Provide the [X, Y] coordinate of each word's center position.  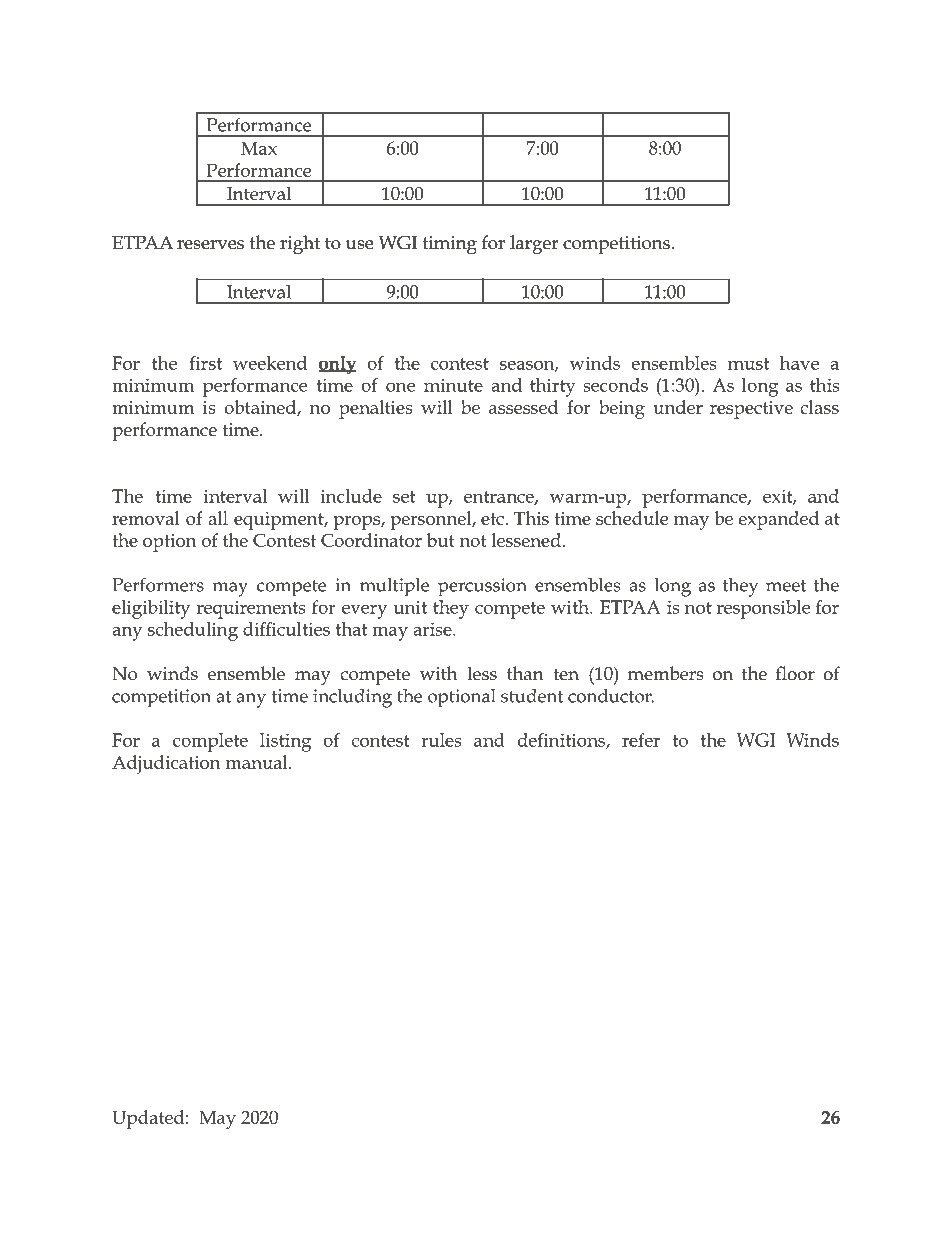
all [218, 518]
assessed [523, 407]
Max [259, 148]
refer [641, 740]
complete [210, 742]
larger [534, 245]
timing [450, 245]
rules [441, 740]
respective [751, 410]
